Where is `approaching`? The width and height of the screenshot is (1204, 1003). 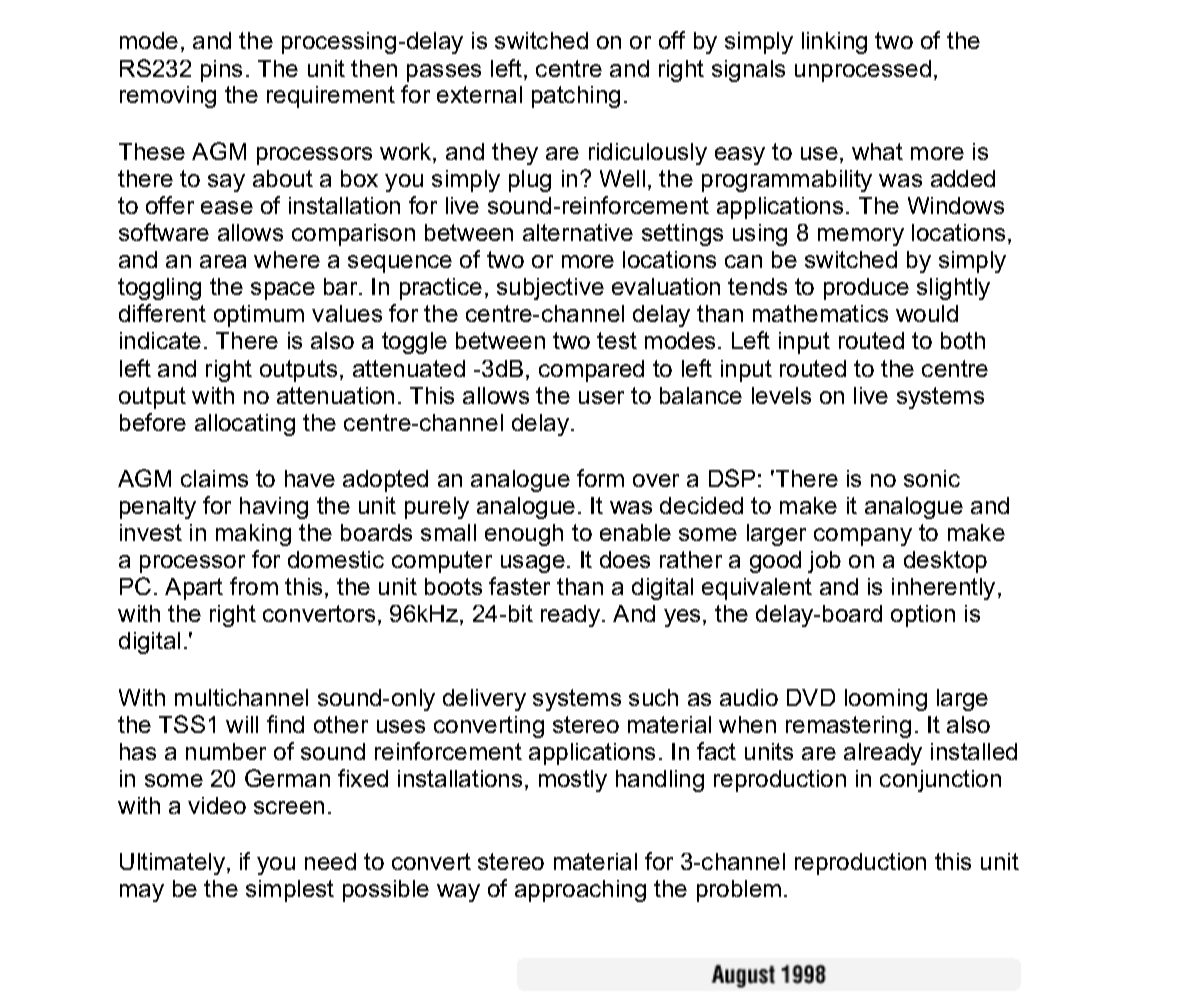 approaching is located at coordinates (580, 891).
